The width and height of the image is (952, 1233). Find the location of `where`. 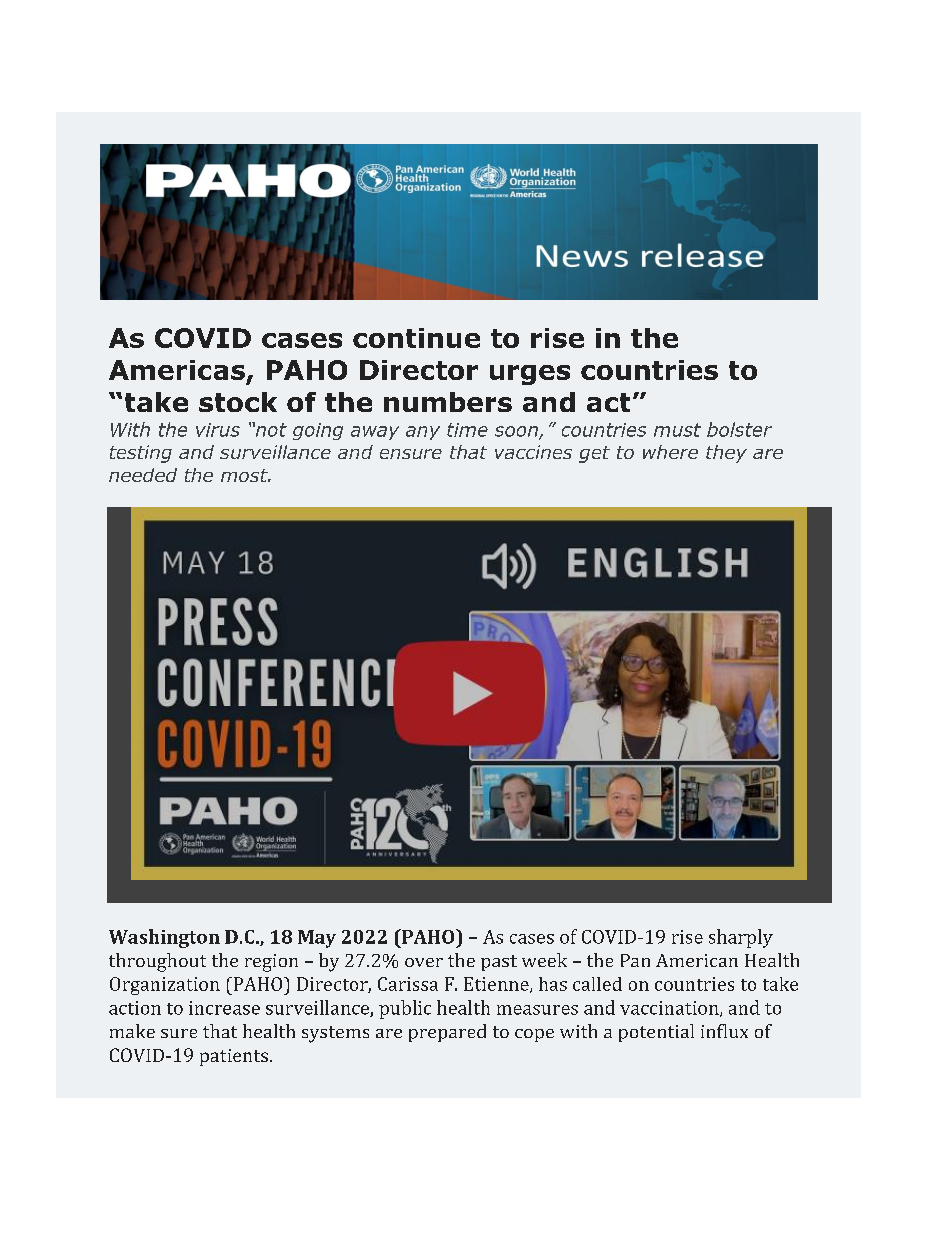

where is located at coordinates (670, 452).
